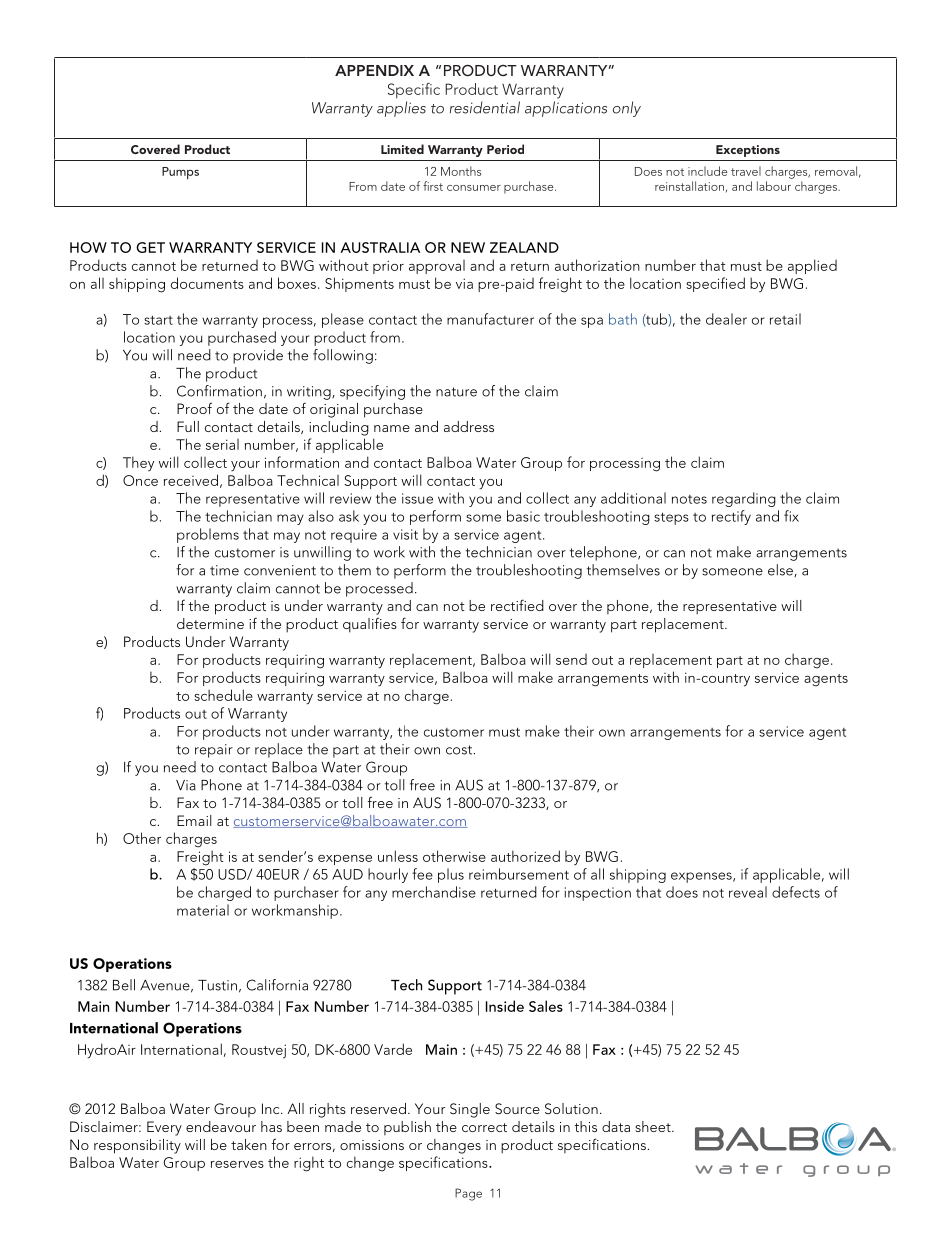  What do you see at coordinates (180, 173) in the screenshot?
I see `Pumps` at bounding box center [180, 173].
